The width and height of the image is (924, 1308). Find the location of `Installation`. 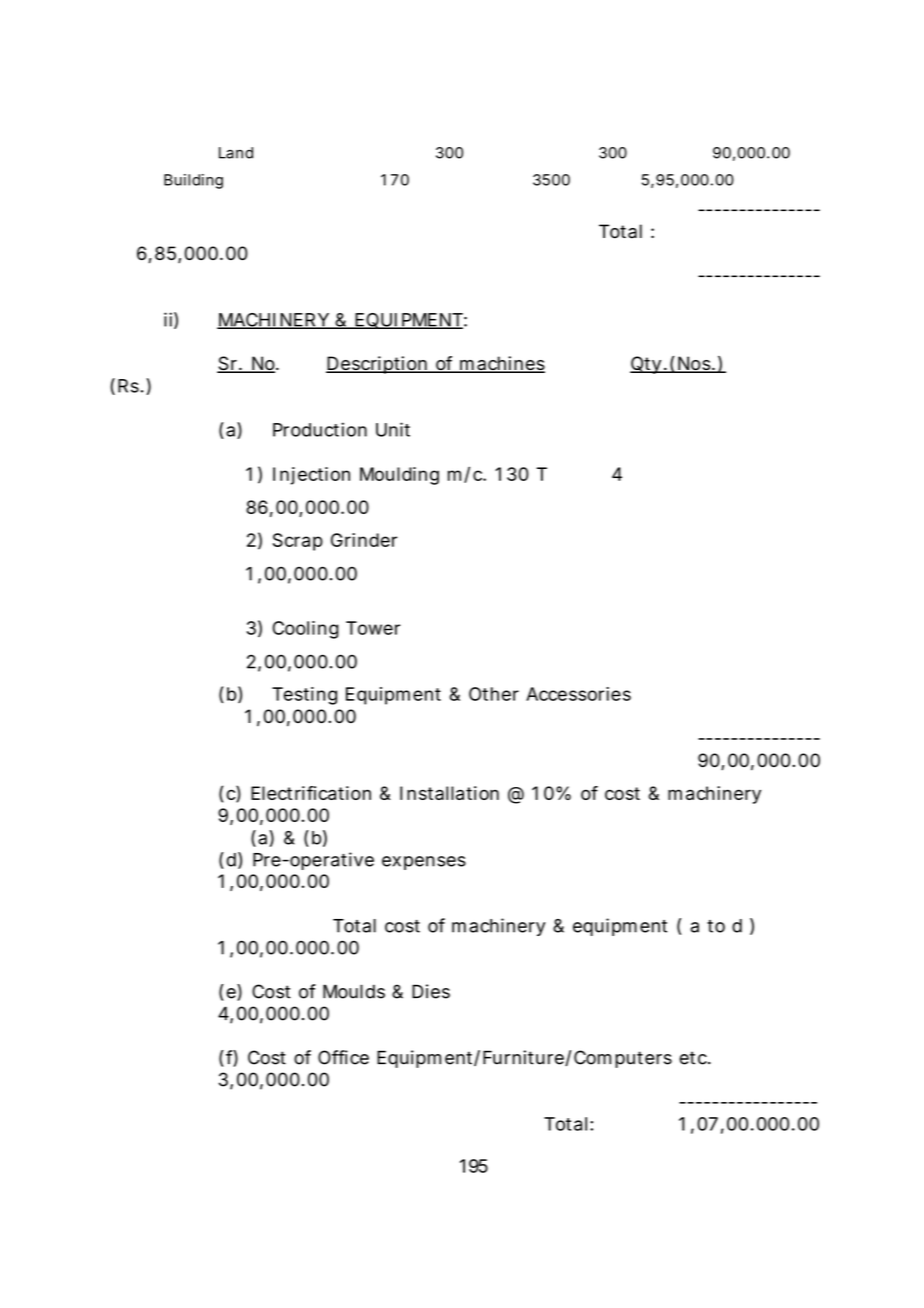

Installation is located at coordinates (449, 793).
